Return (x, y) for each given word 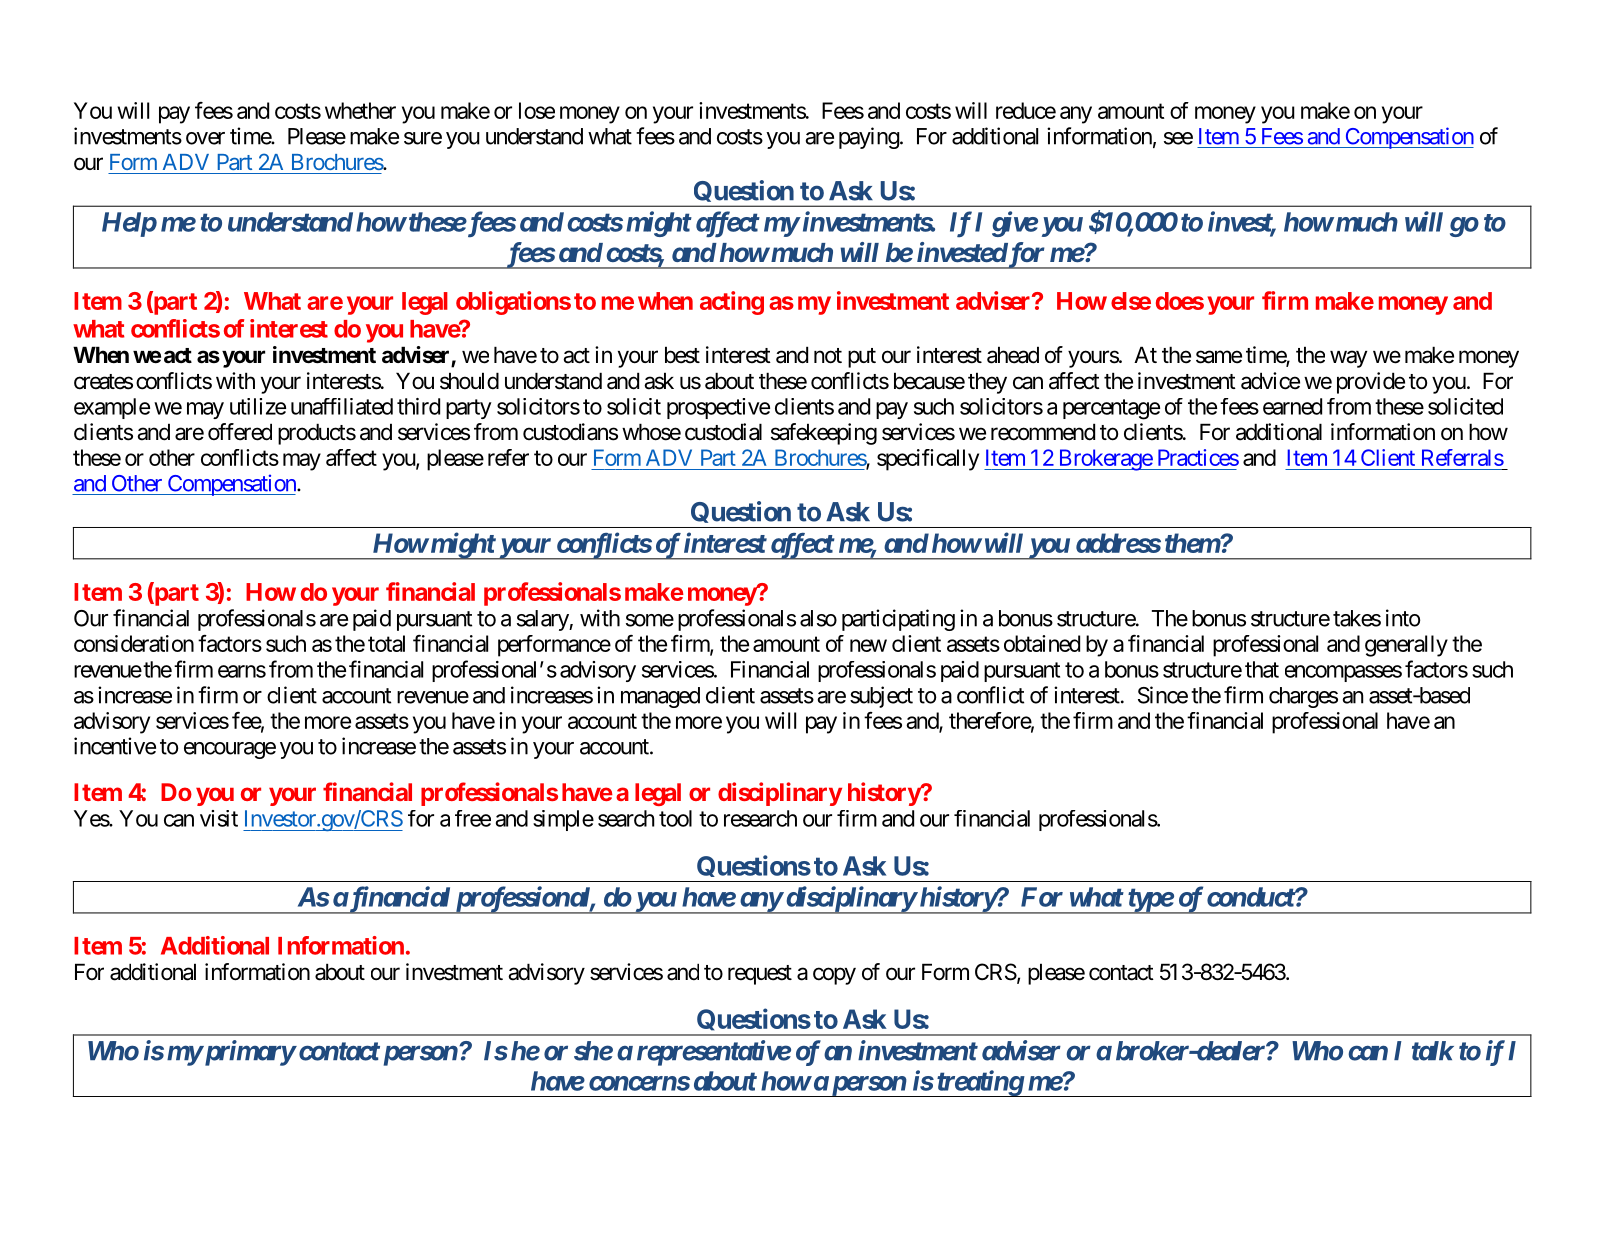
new (868, 645)
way (1348, 359)
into (1403, 618)
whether (360, 110)
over (205, 138)
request (760, 975)
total (386, 643)
